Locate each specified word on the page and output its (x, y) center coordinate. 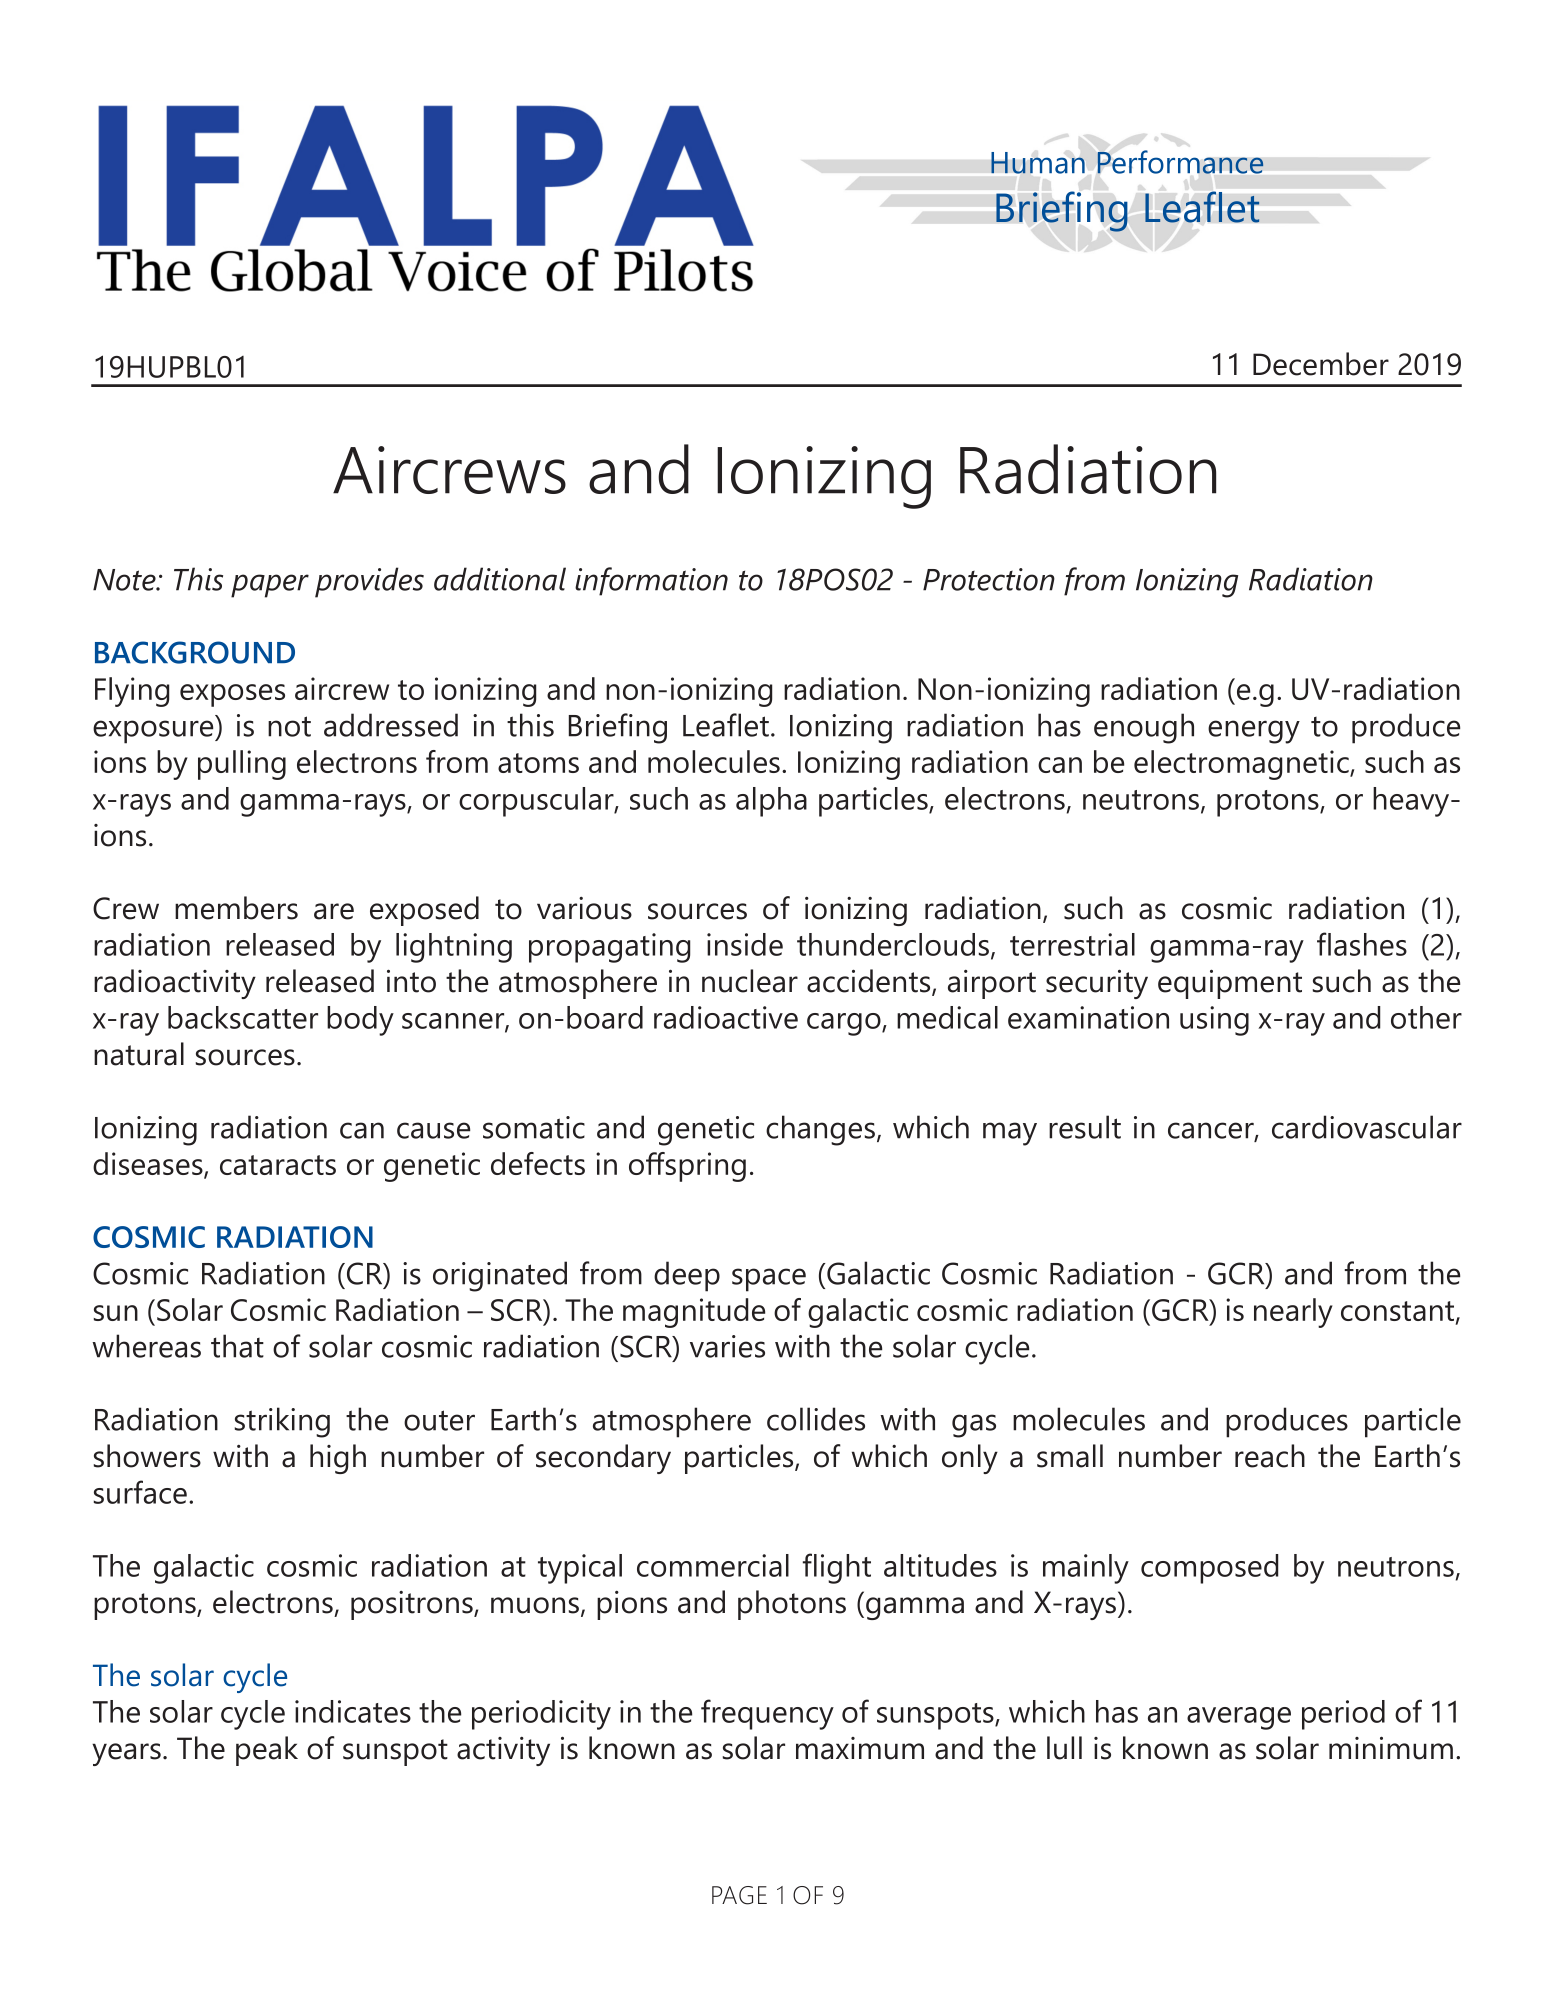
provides (369, 582)
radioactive (726, 1017)
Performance (1180, 162)
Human (1038, 163)
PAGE (739, 1895)
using (1214, 1021)
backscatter (243, 1017)
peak (267, 1751)
